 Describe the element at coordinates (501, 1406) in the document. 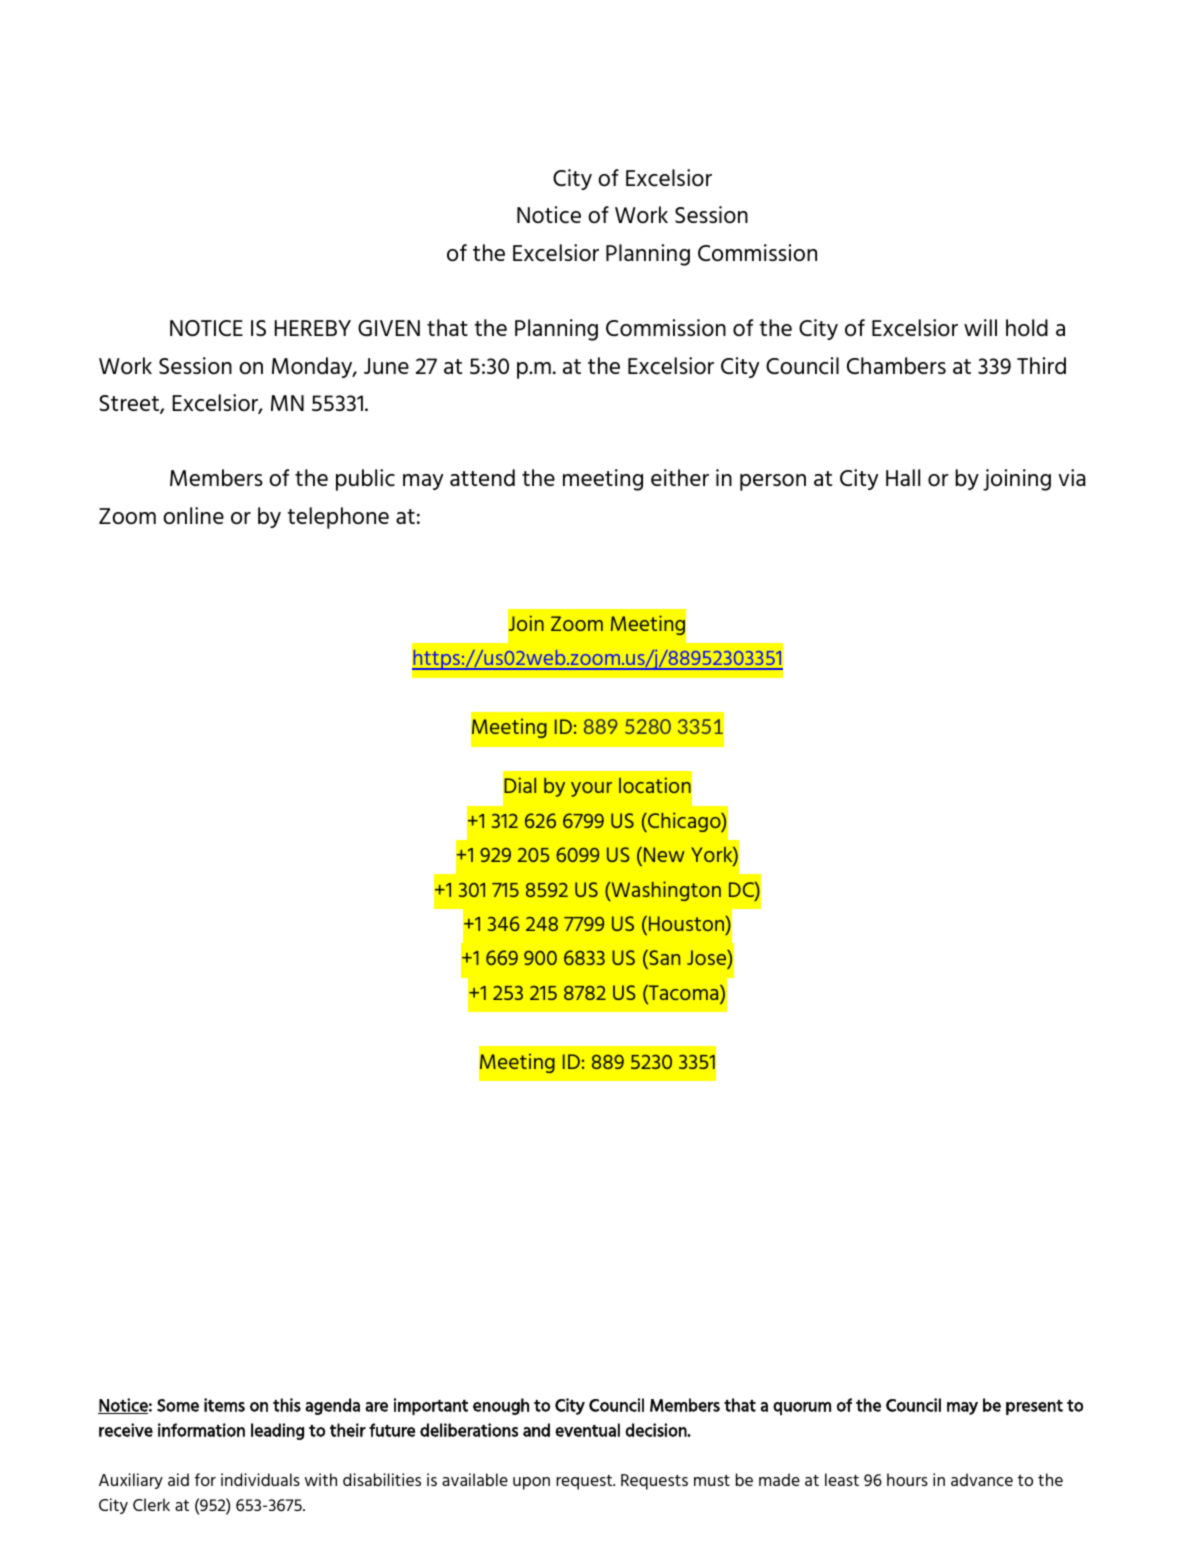

I see `enough` at that location.
